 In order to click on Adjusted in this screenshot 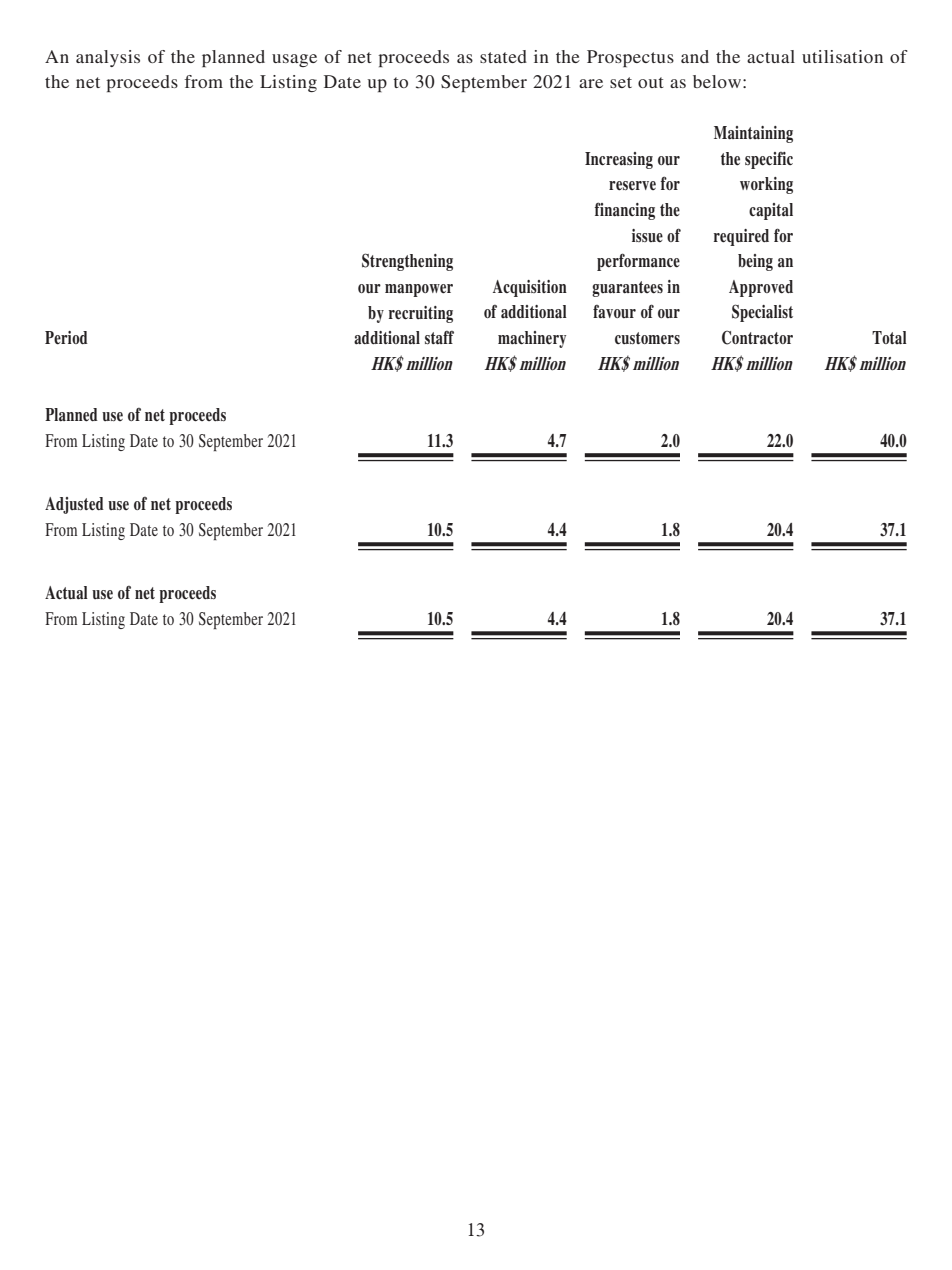, I will do `click(74, 505)`.
